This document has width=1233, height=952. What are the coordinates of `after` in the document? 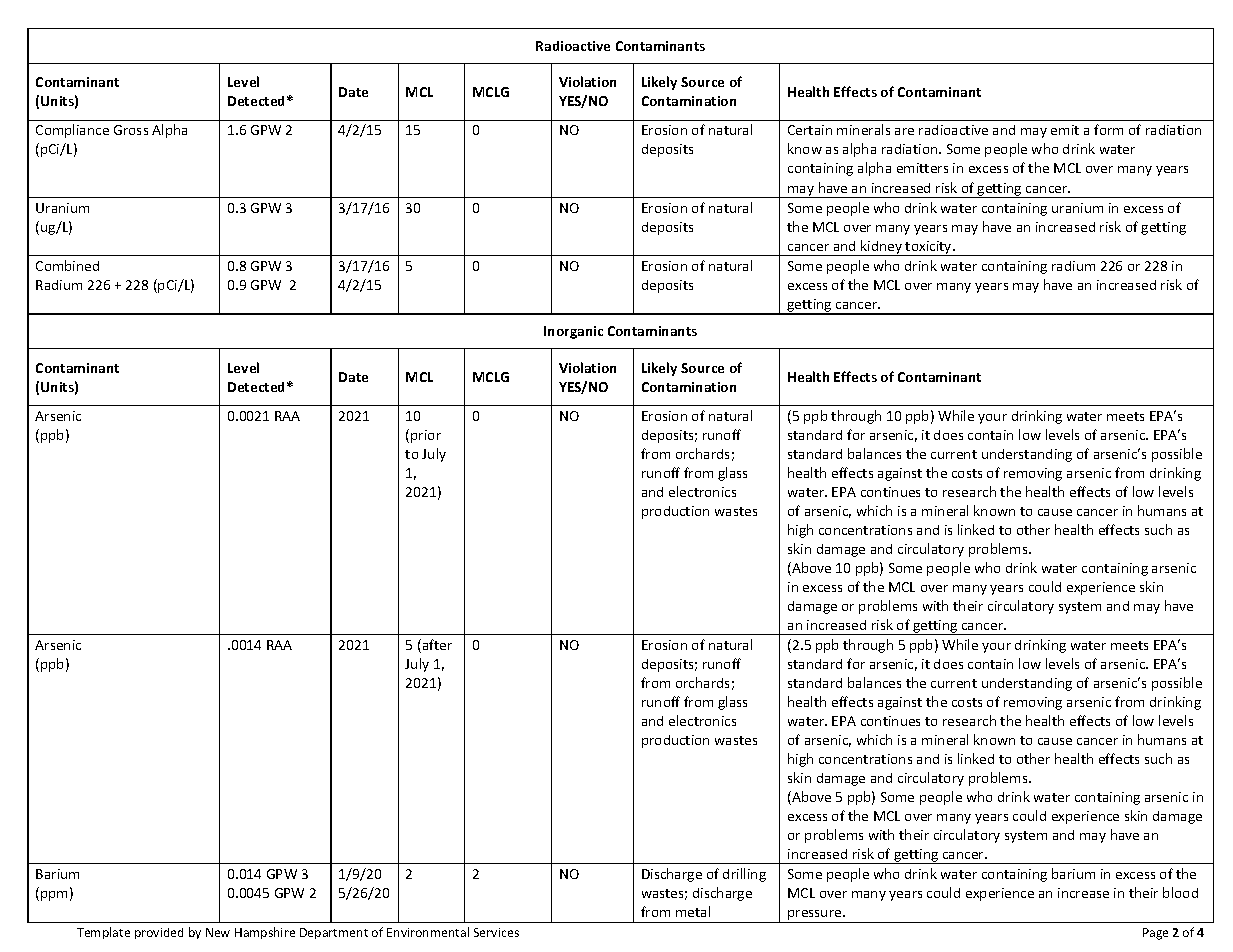 It's located at (436, 646).
